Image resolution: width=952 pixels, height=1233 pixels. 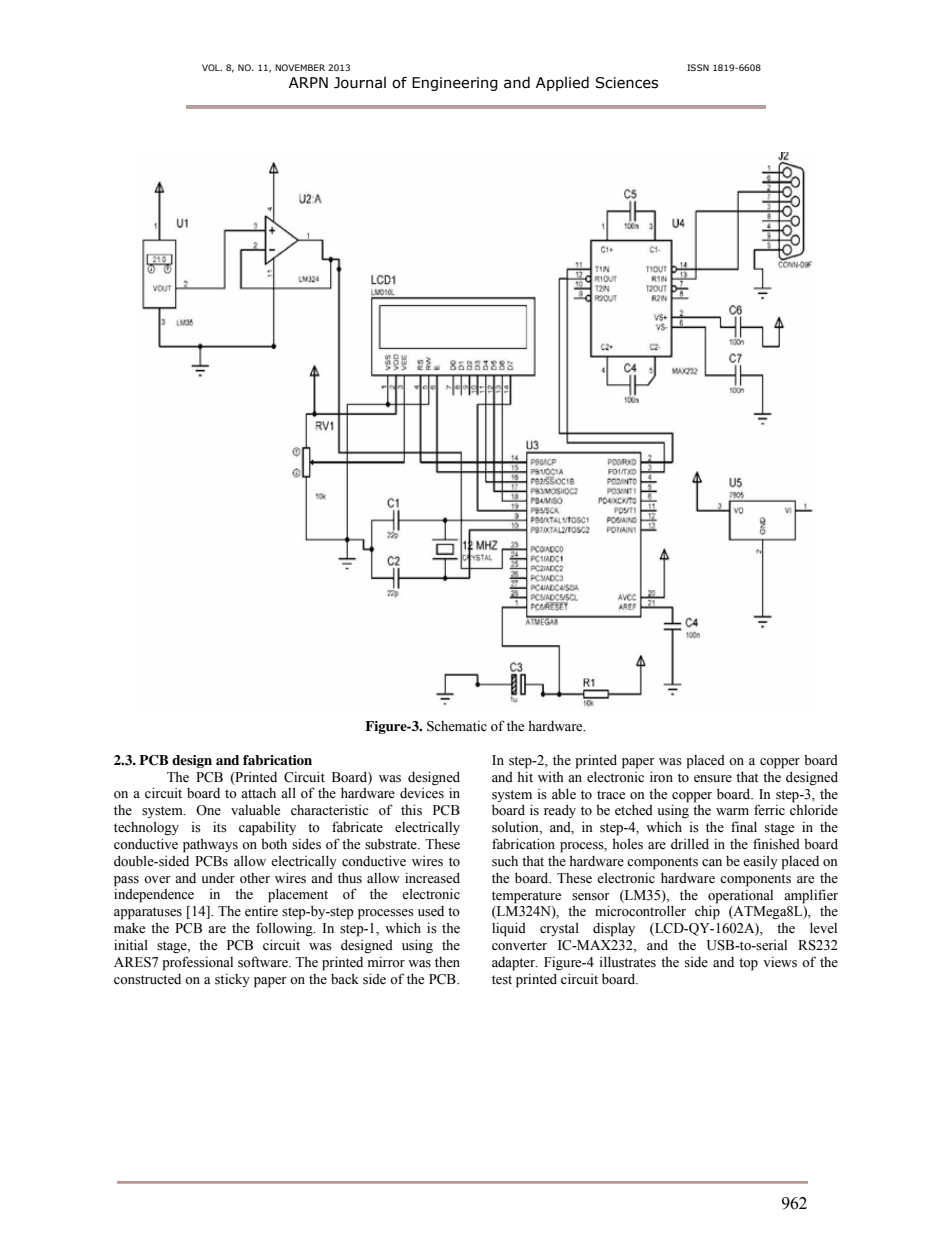 What do you see at coordinates (360, 83) in the document?
I see `Journal` at bounding box center [360, 83].
